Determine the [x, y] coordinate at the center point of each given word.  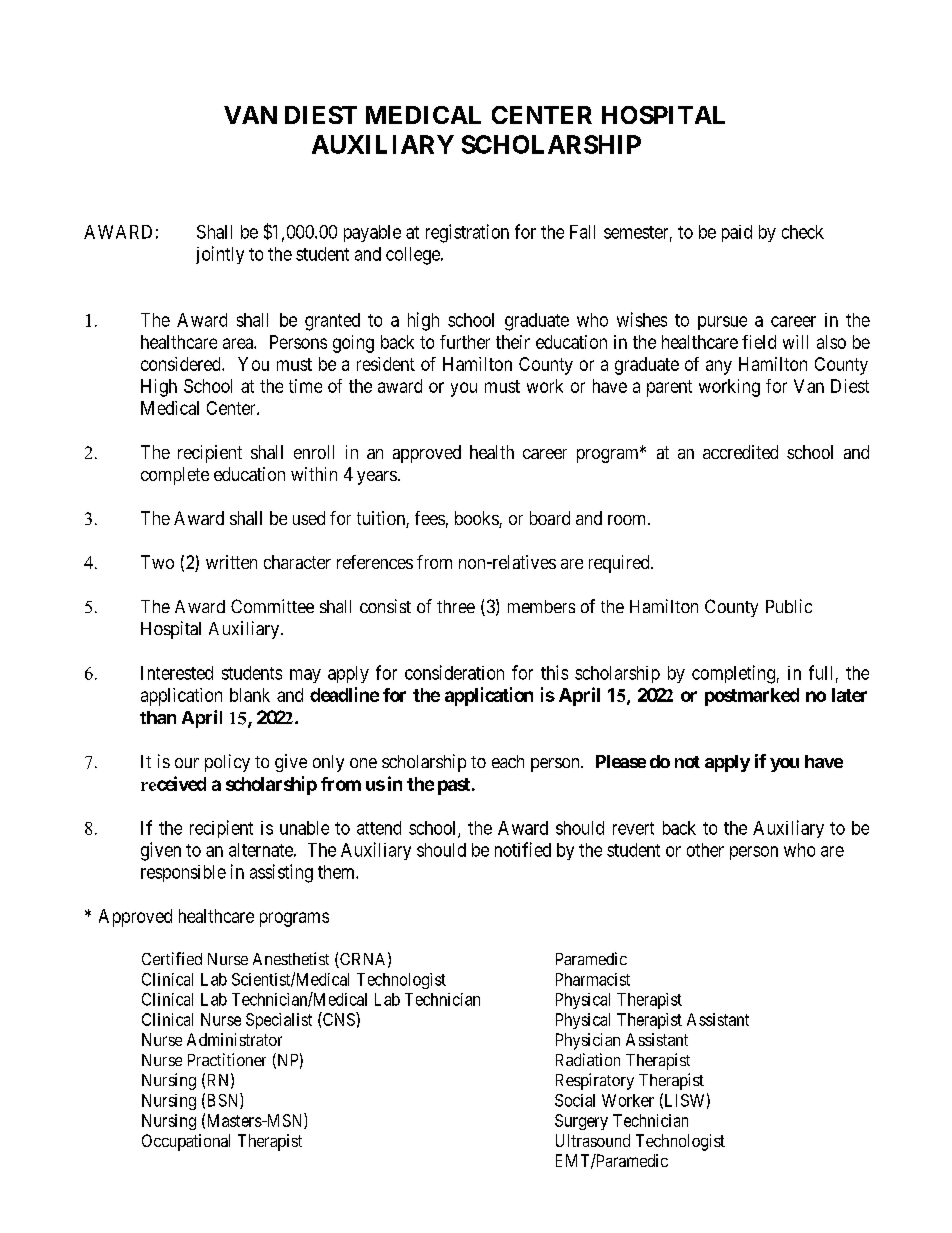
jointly [220, 255]
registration [467, 233]
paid [737, 233]
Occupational [186, 1142]
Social [575, 1100]
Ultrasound [593, 1140]
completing [733, 674]
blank [250, 695]
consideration [454, 672]
